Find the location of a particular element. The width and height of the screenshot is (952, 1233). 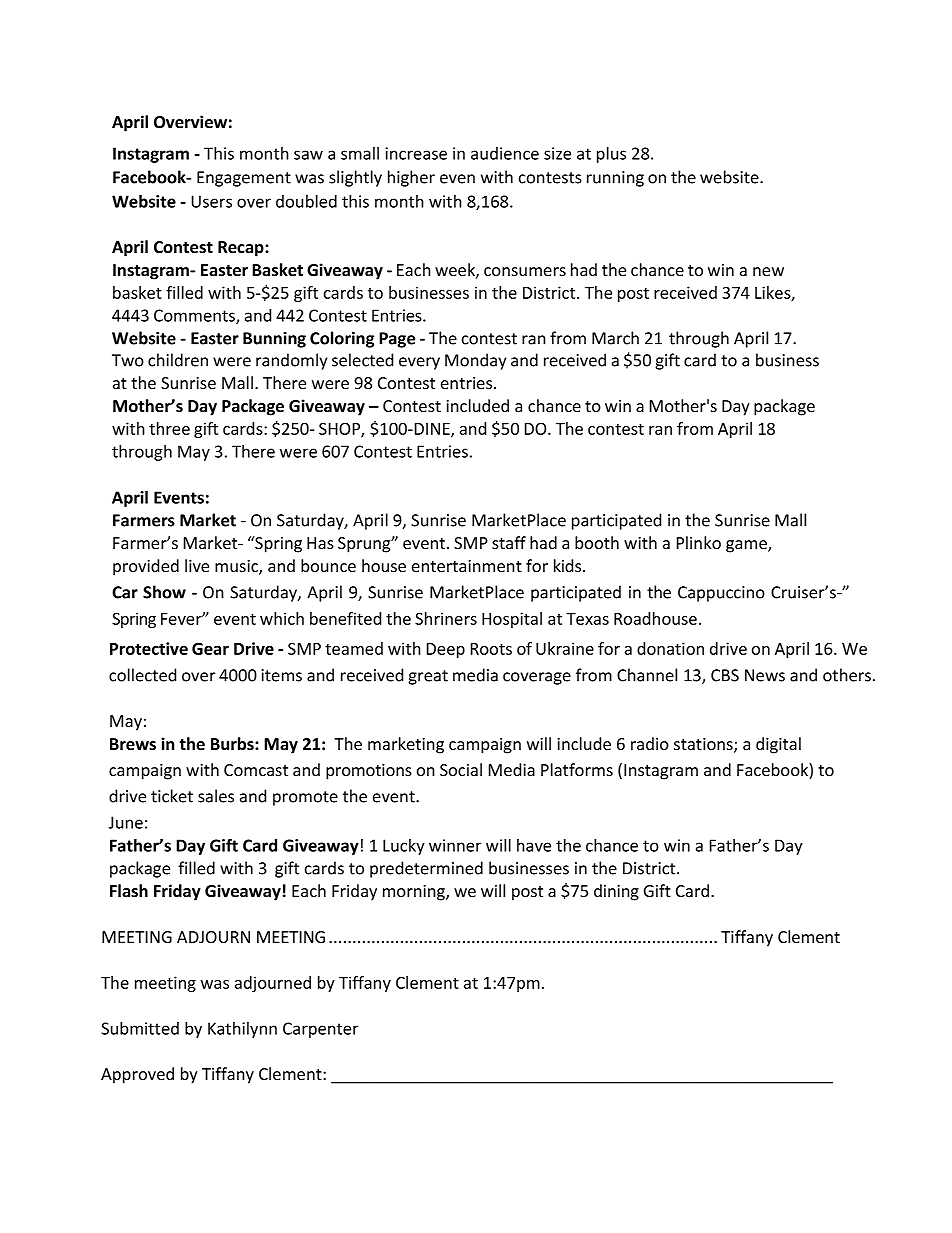

dining is located at coordinates (616, 892).
